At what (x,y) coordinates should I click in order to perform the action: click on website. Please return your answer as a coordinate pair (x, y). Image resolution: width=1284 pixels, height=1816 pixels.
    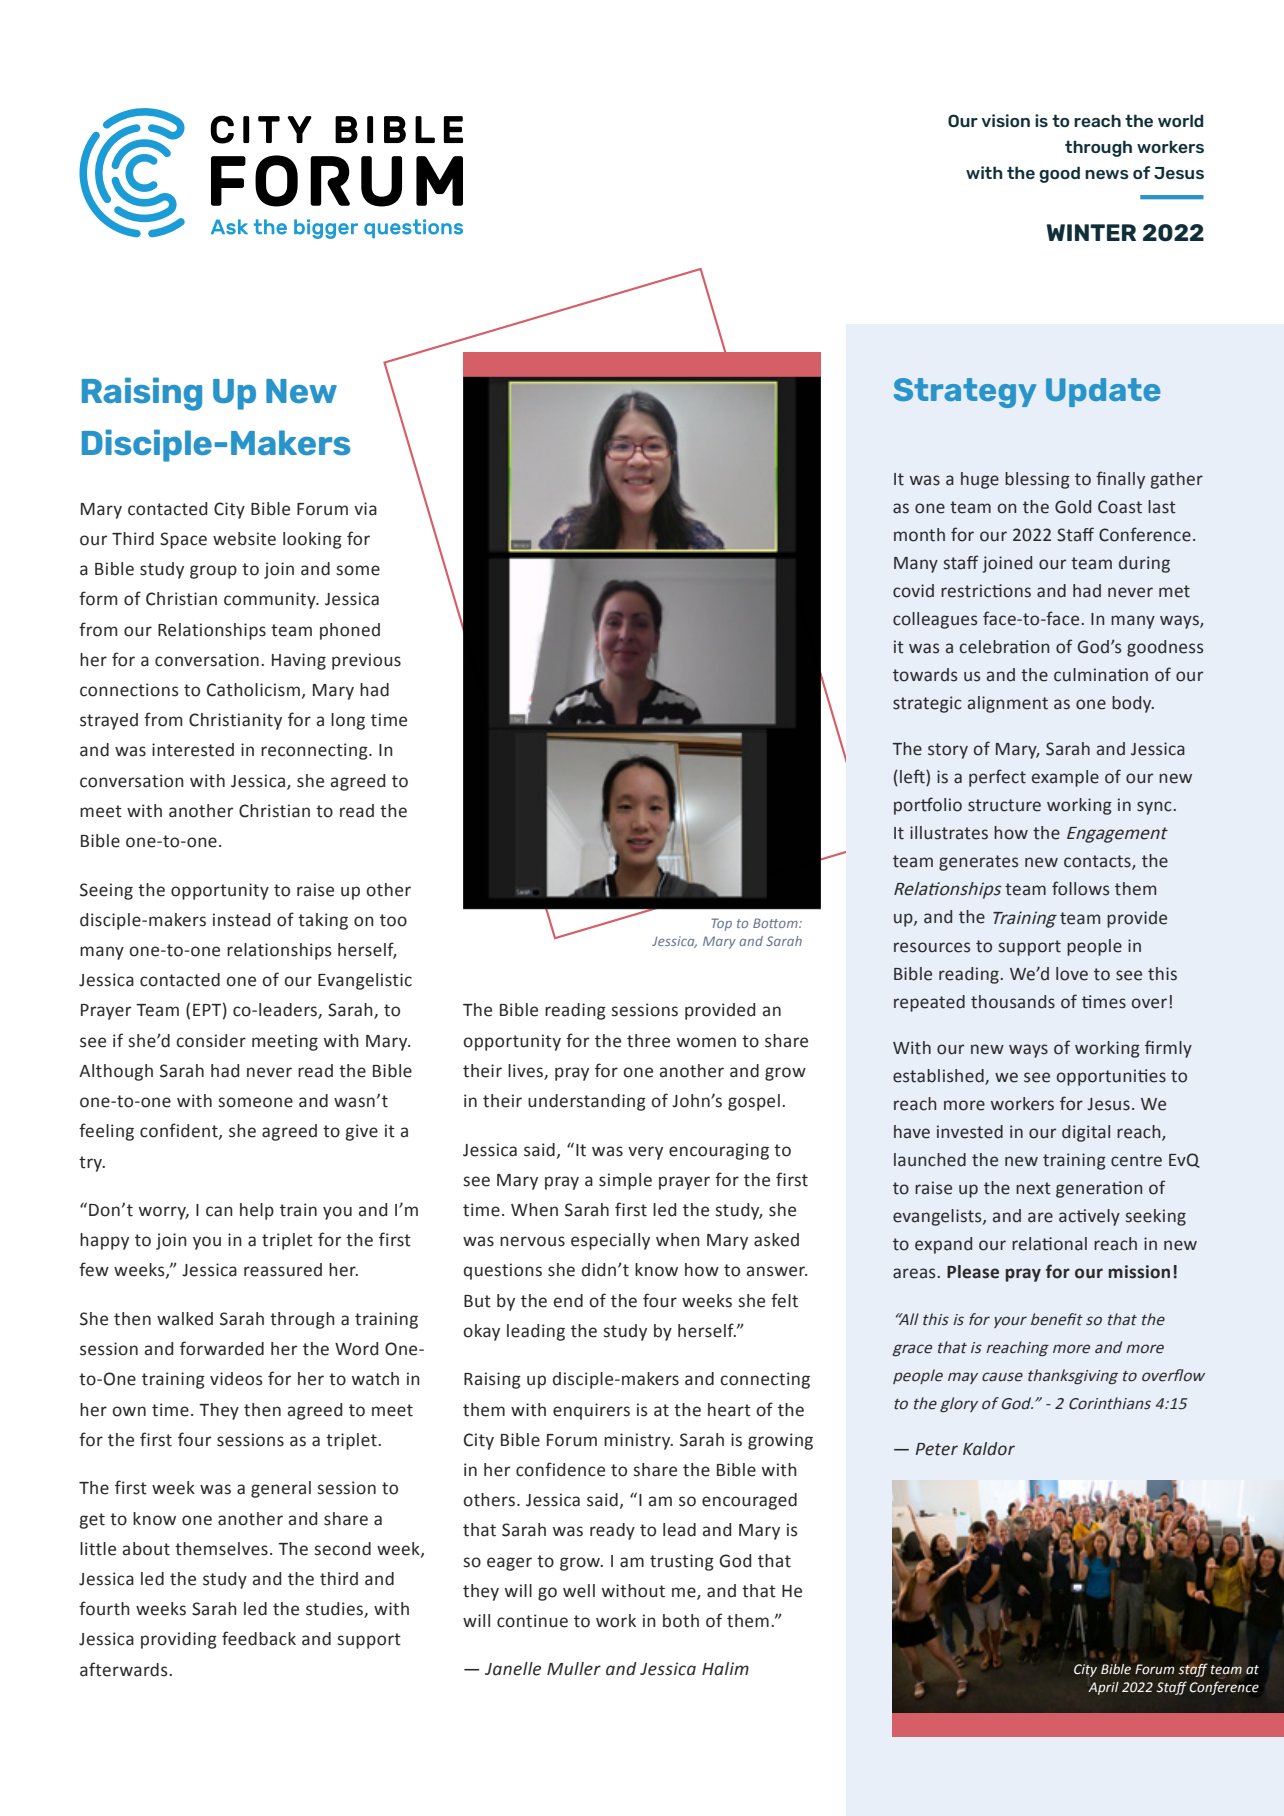
    Looking at the image, I should click on (244, 539).
